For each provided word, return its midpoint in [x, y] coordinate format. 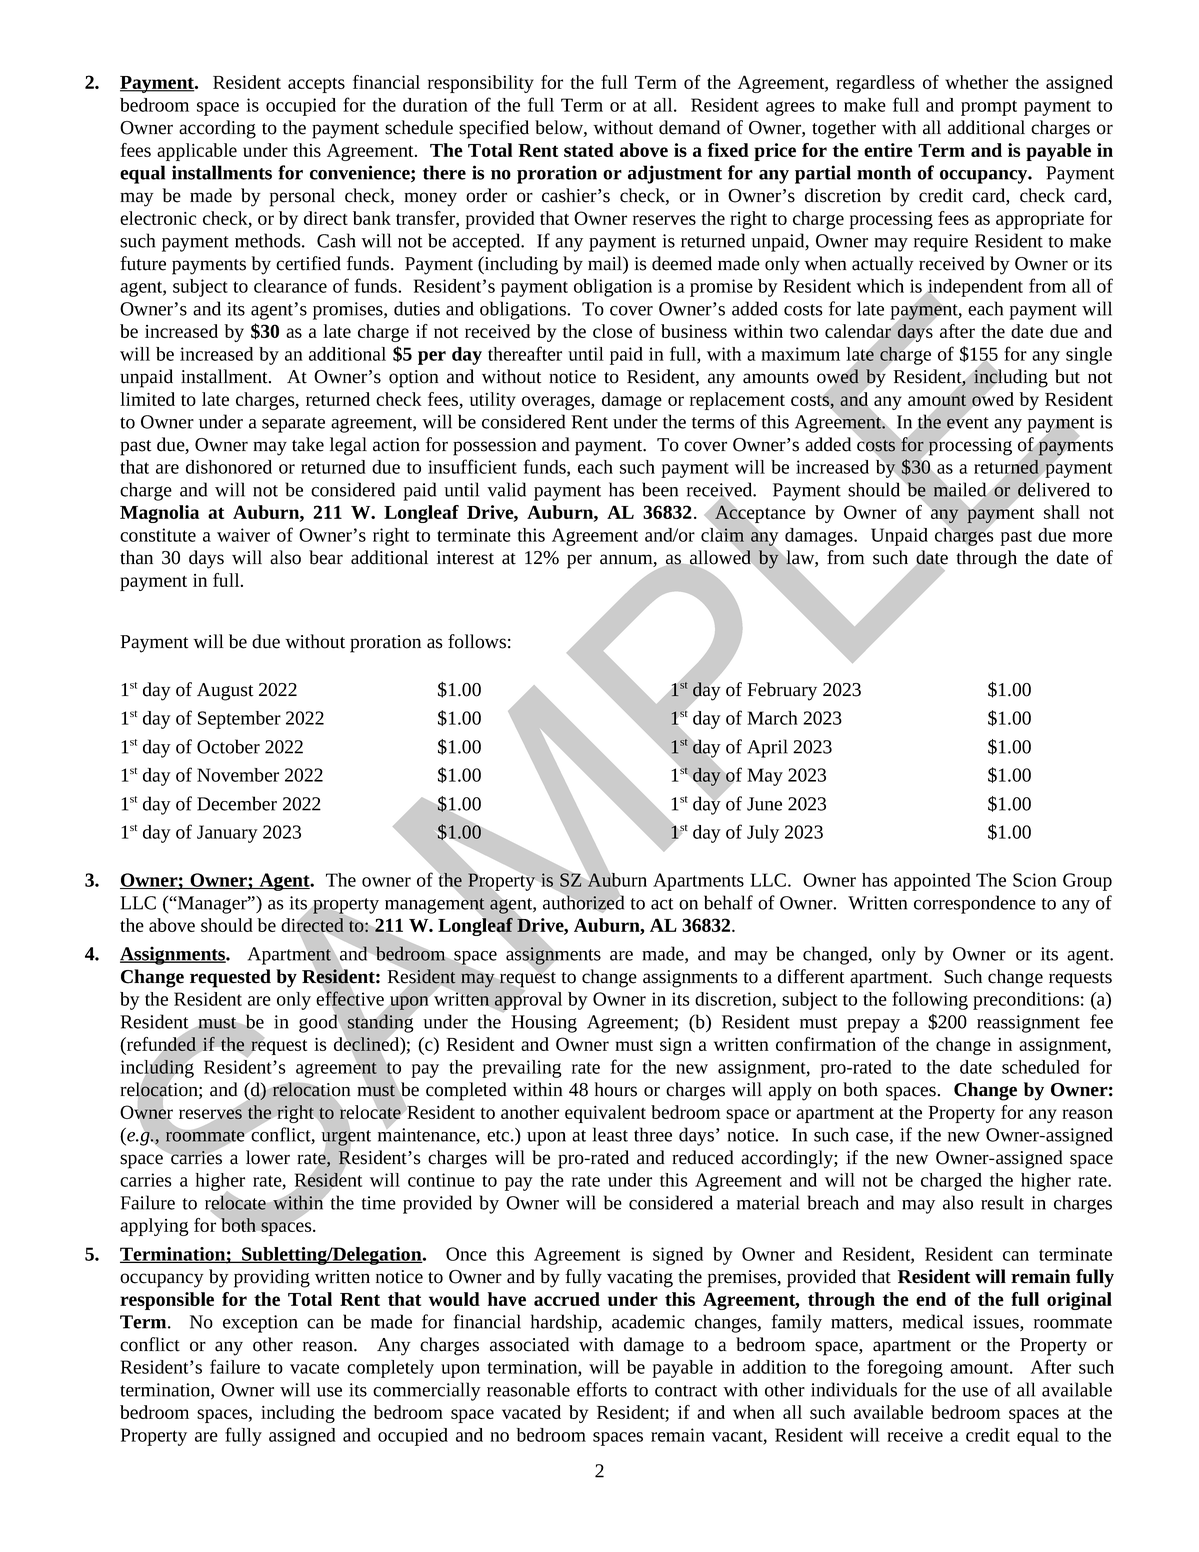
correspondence [975, 904]
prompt [989, 108]
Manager [212, 905]
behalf [728, 902]
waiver [243, 535]
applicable [197, 152]
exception [260, 1324]
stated [589, 150]
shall [1062, 512]
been [660, 489]
